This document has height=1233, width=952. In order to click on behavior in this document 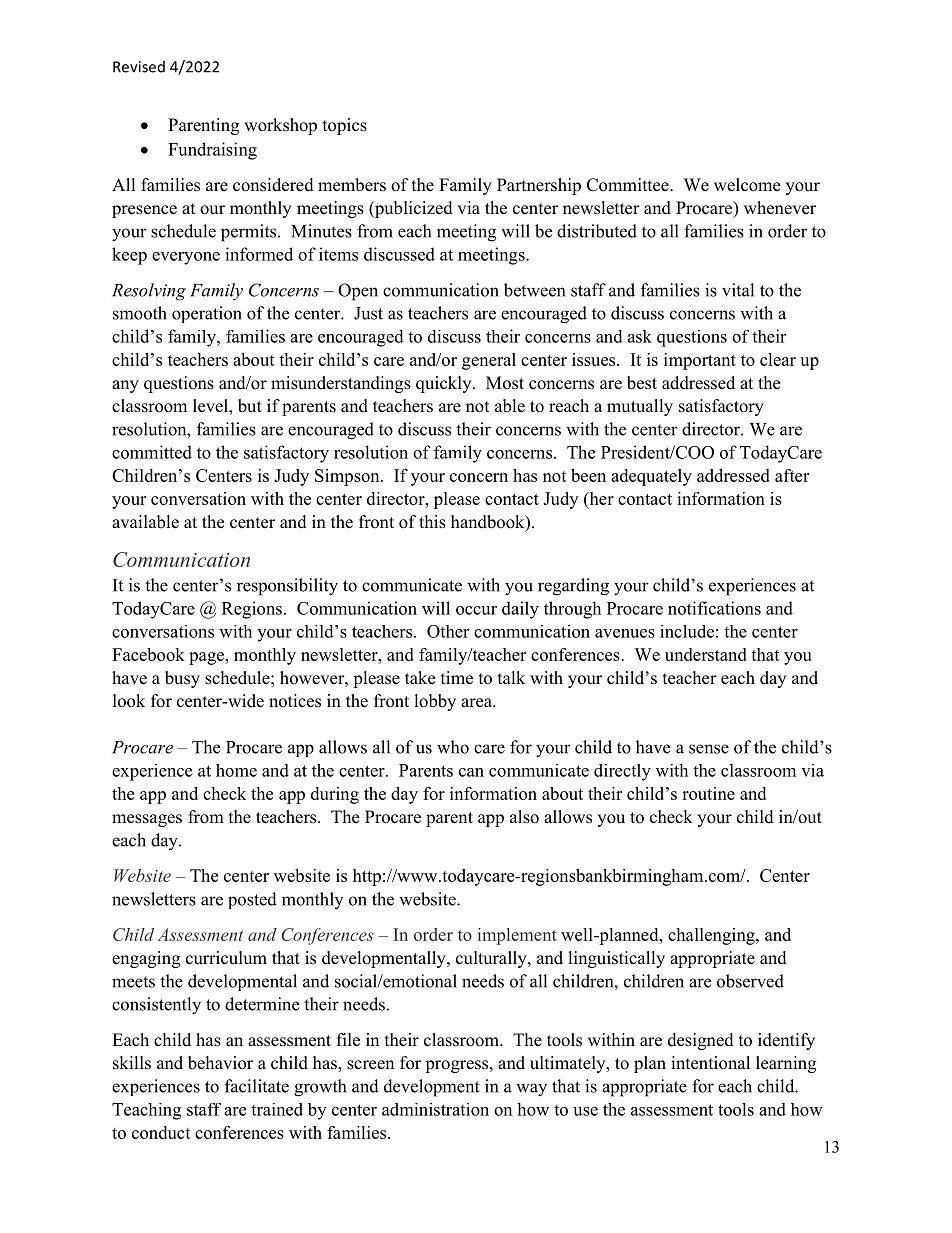, I will do `click(220, 1063)`.
